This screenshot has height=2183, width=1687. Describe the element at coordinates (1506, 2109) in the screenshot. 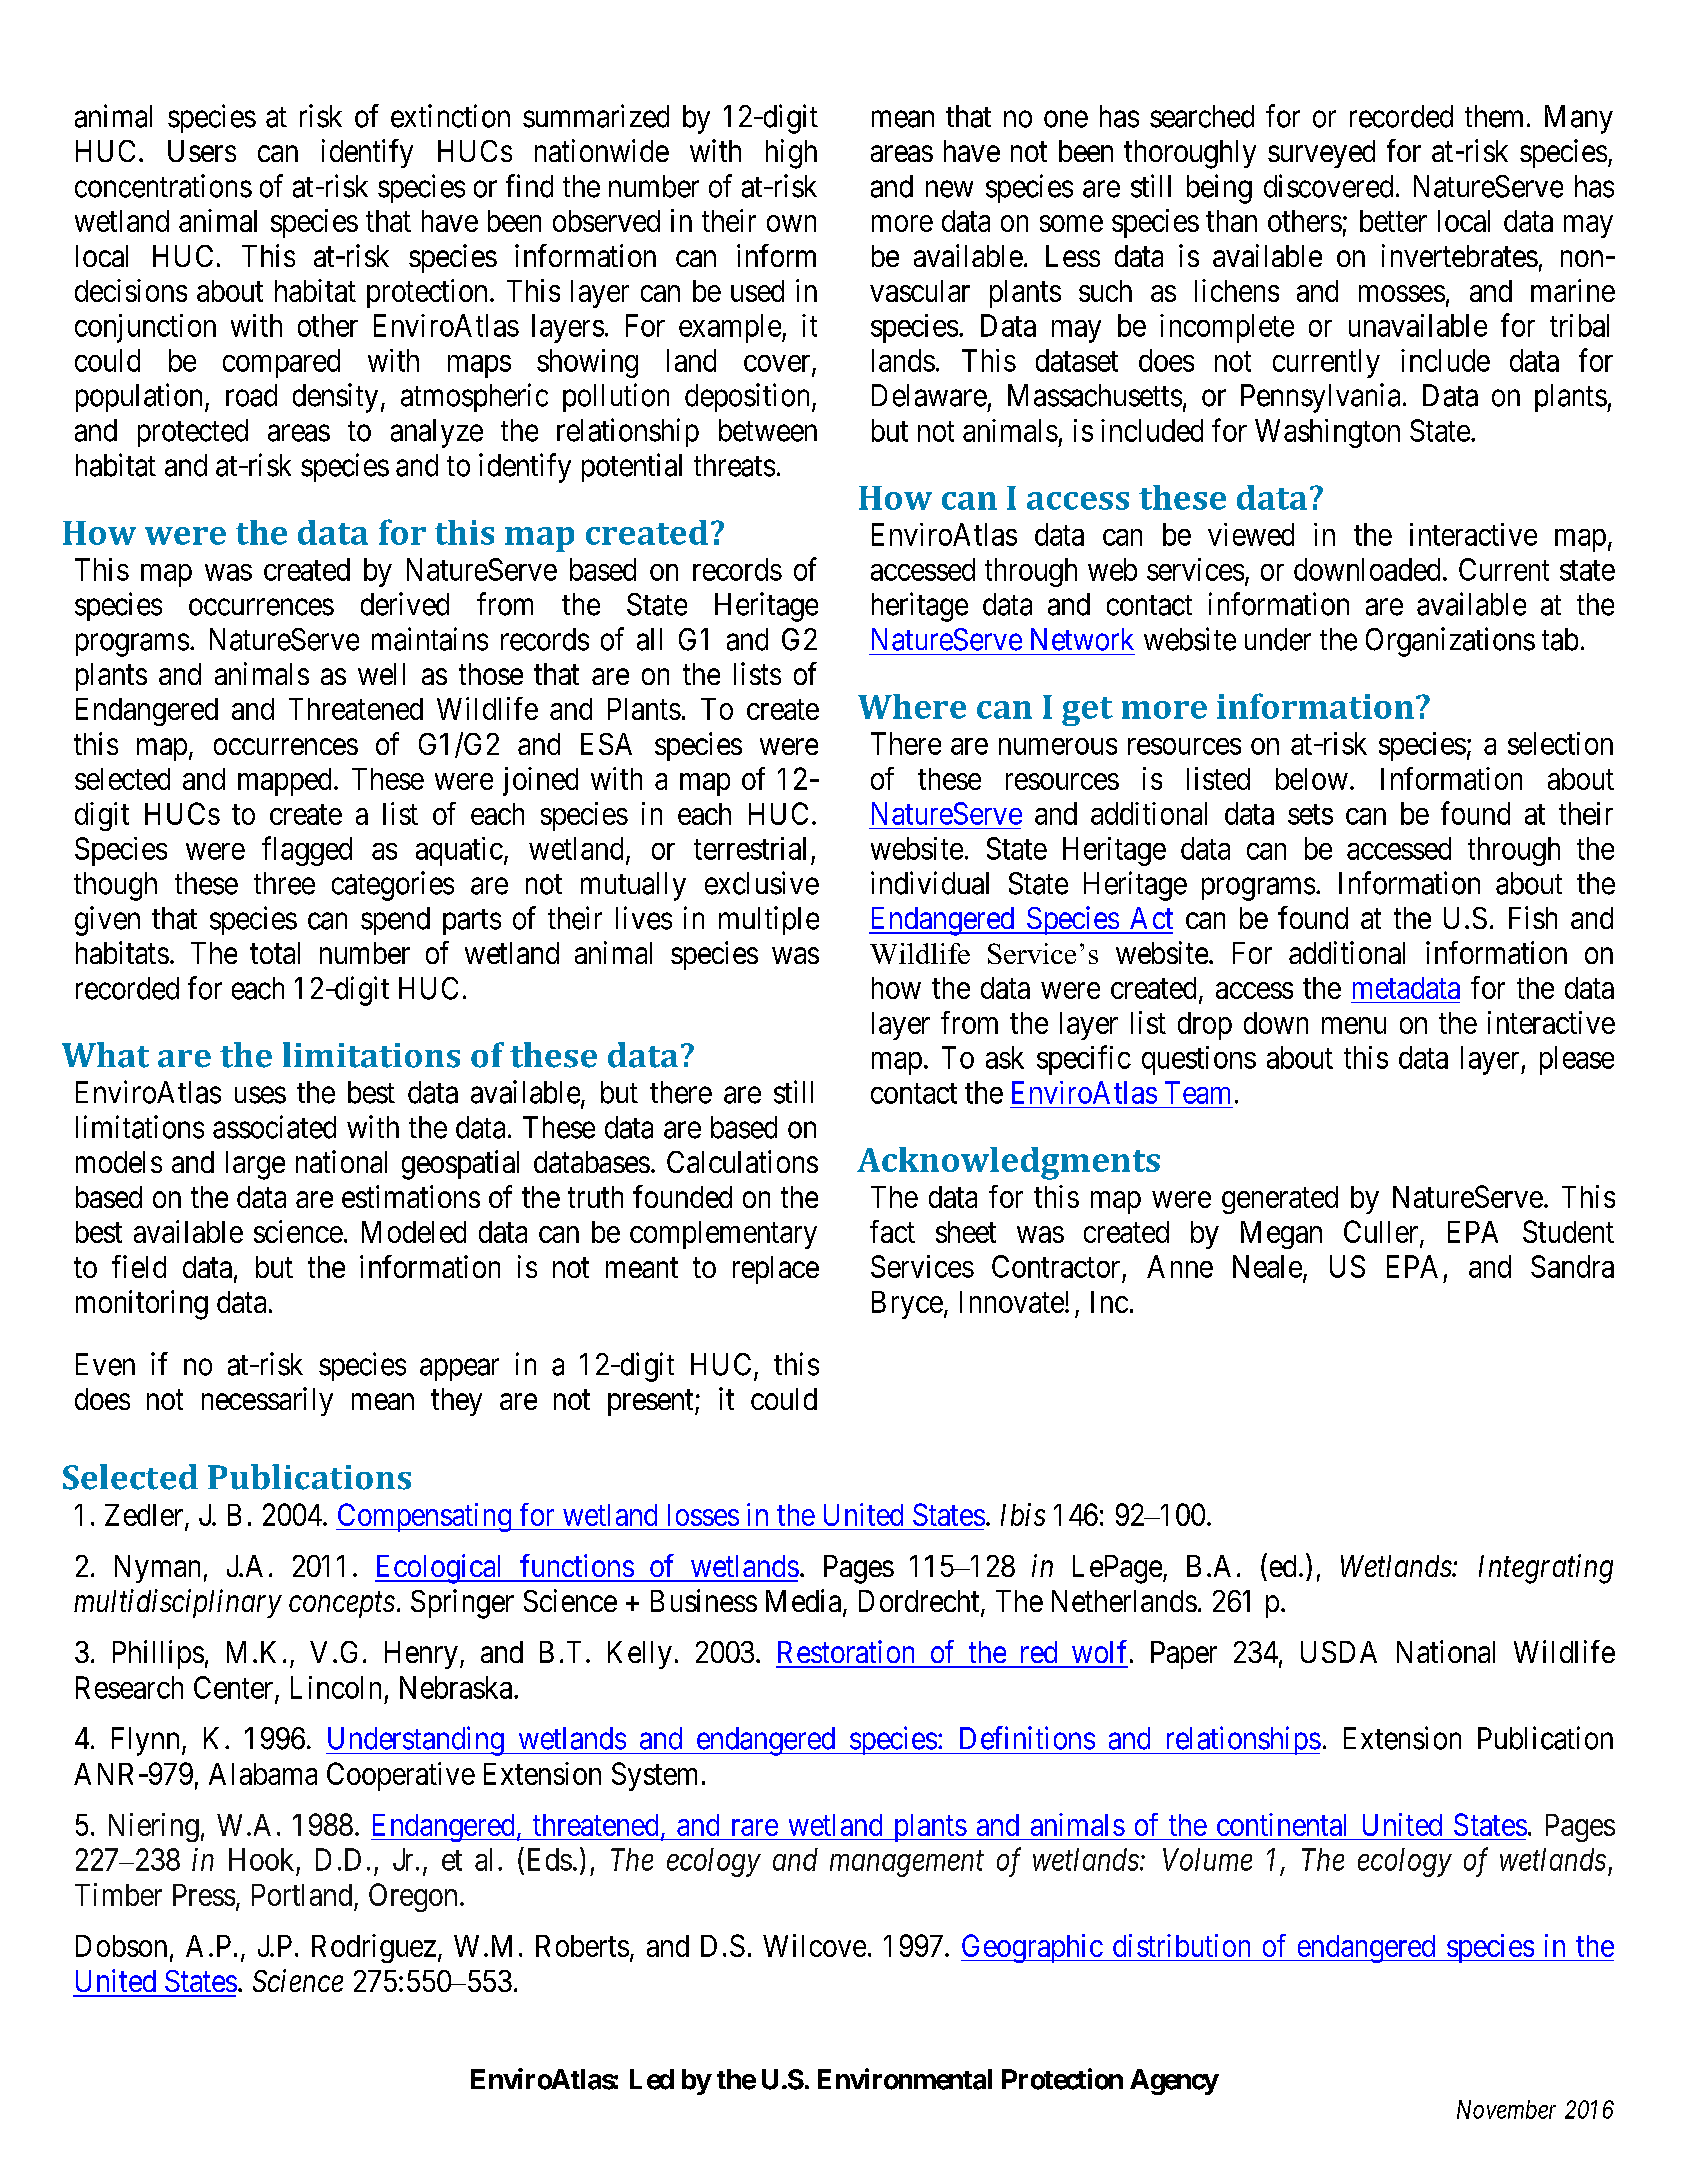

I see `November` at that location.
